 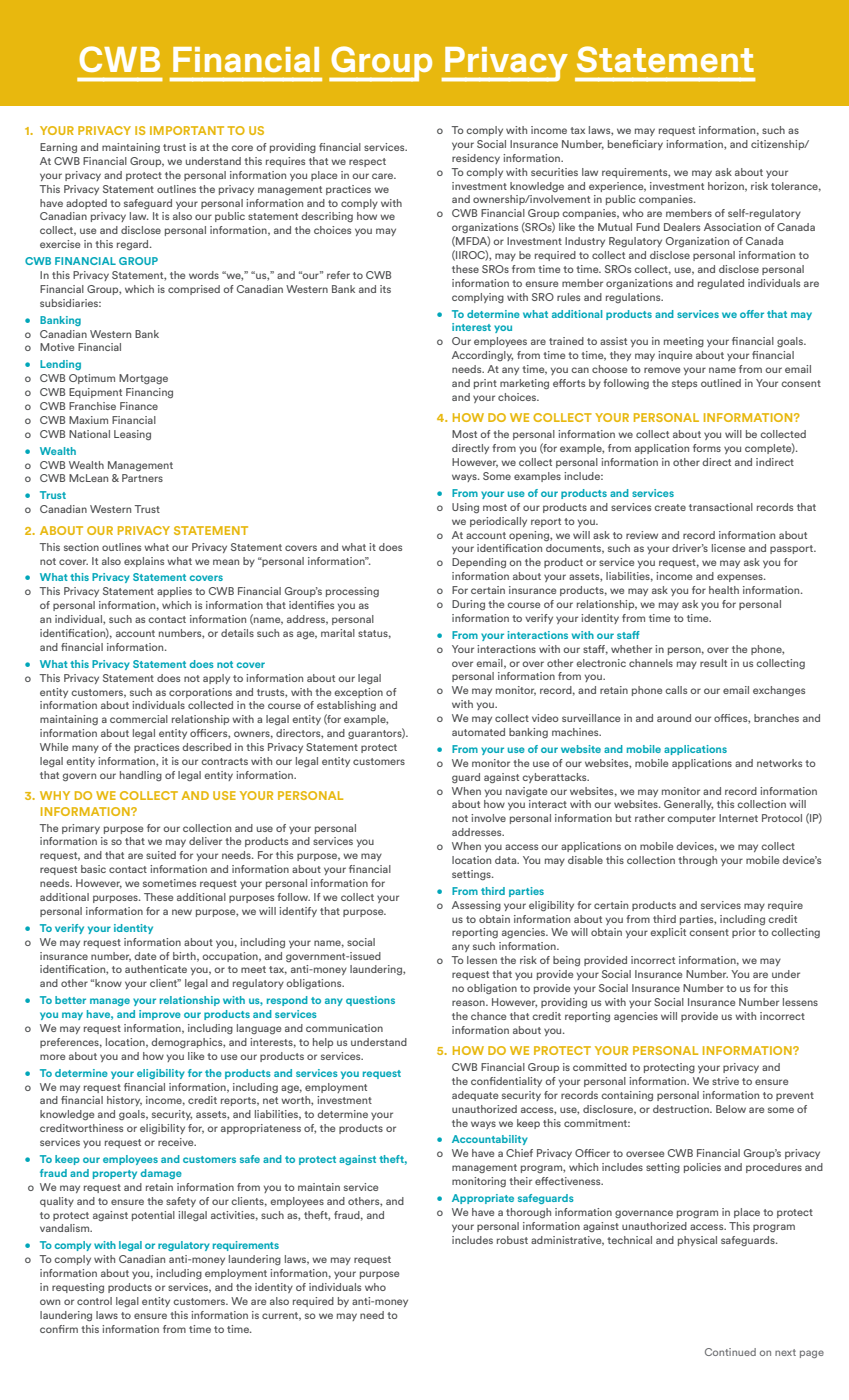 I want to click on license, so click(x=728, y=548).
